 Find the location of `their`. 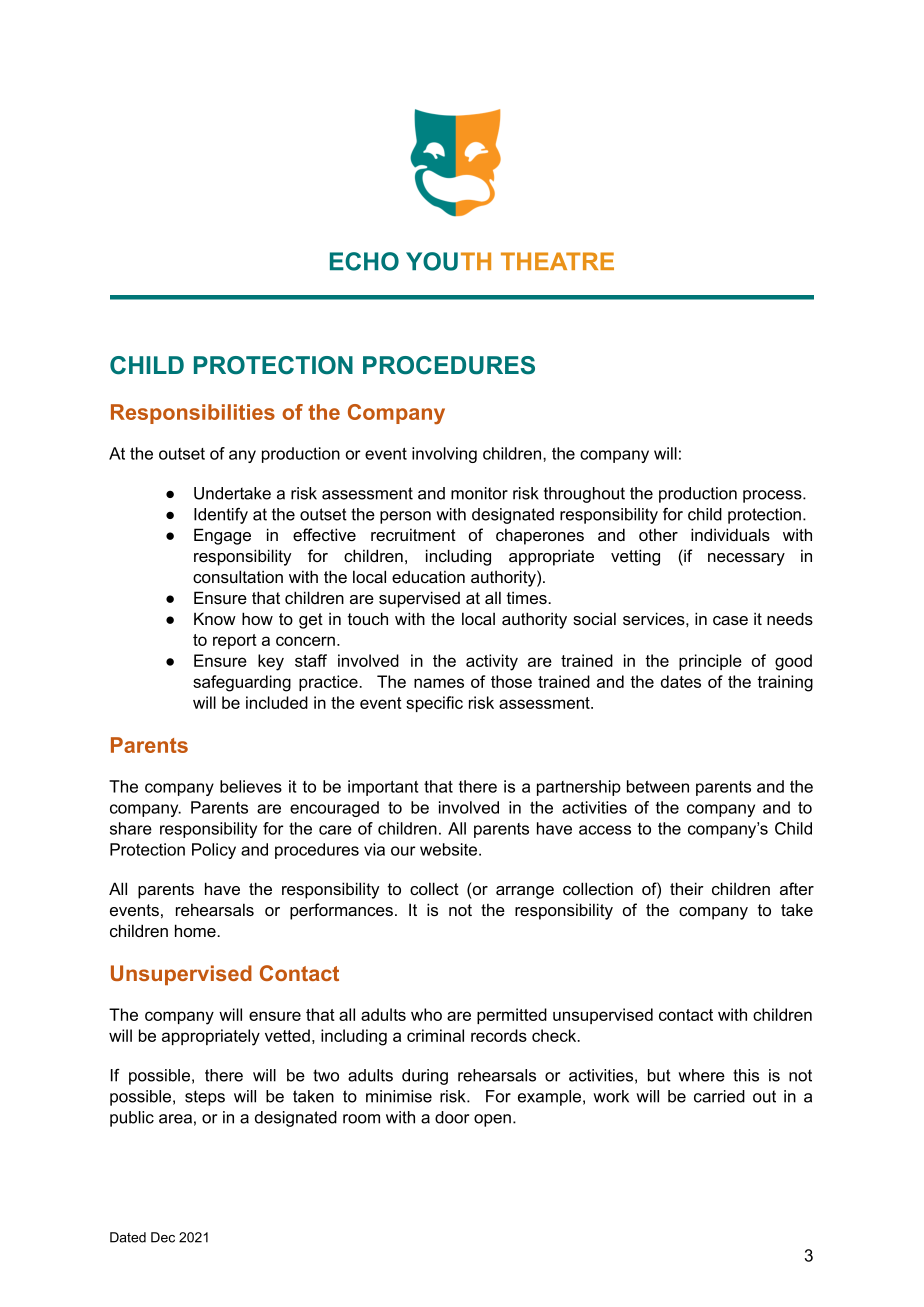

their is located at coordinates (687, 888).
